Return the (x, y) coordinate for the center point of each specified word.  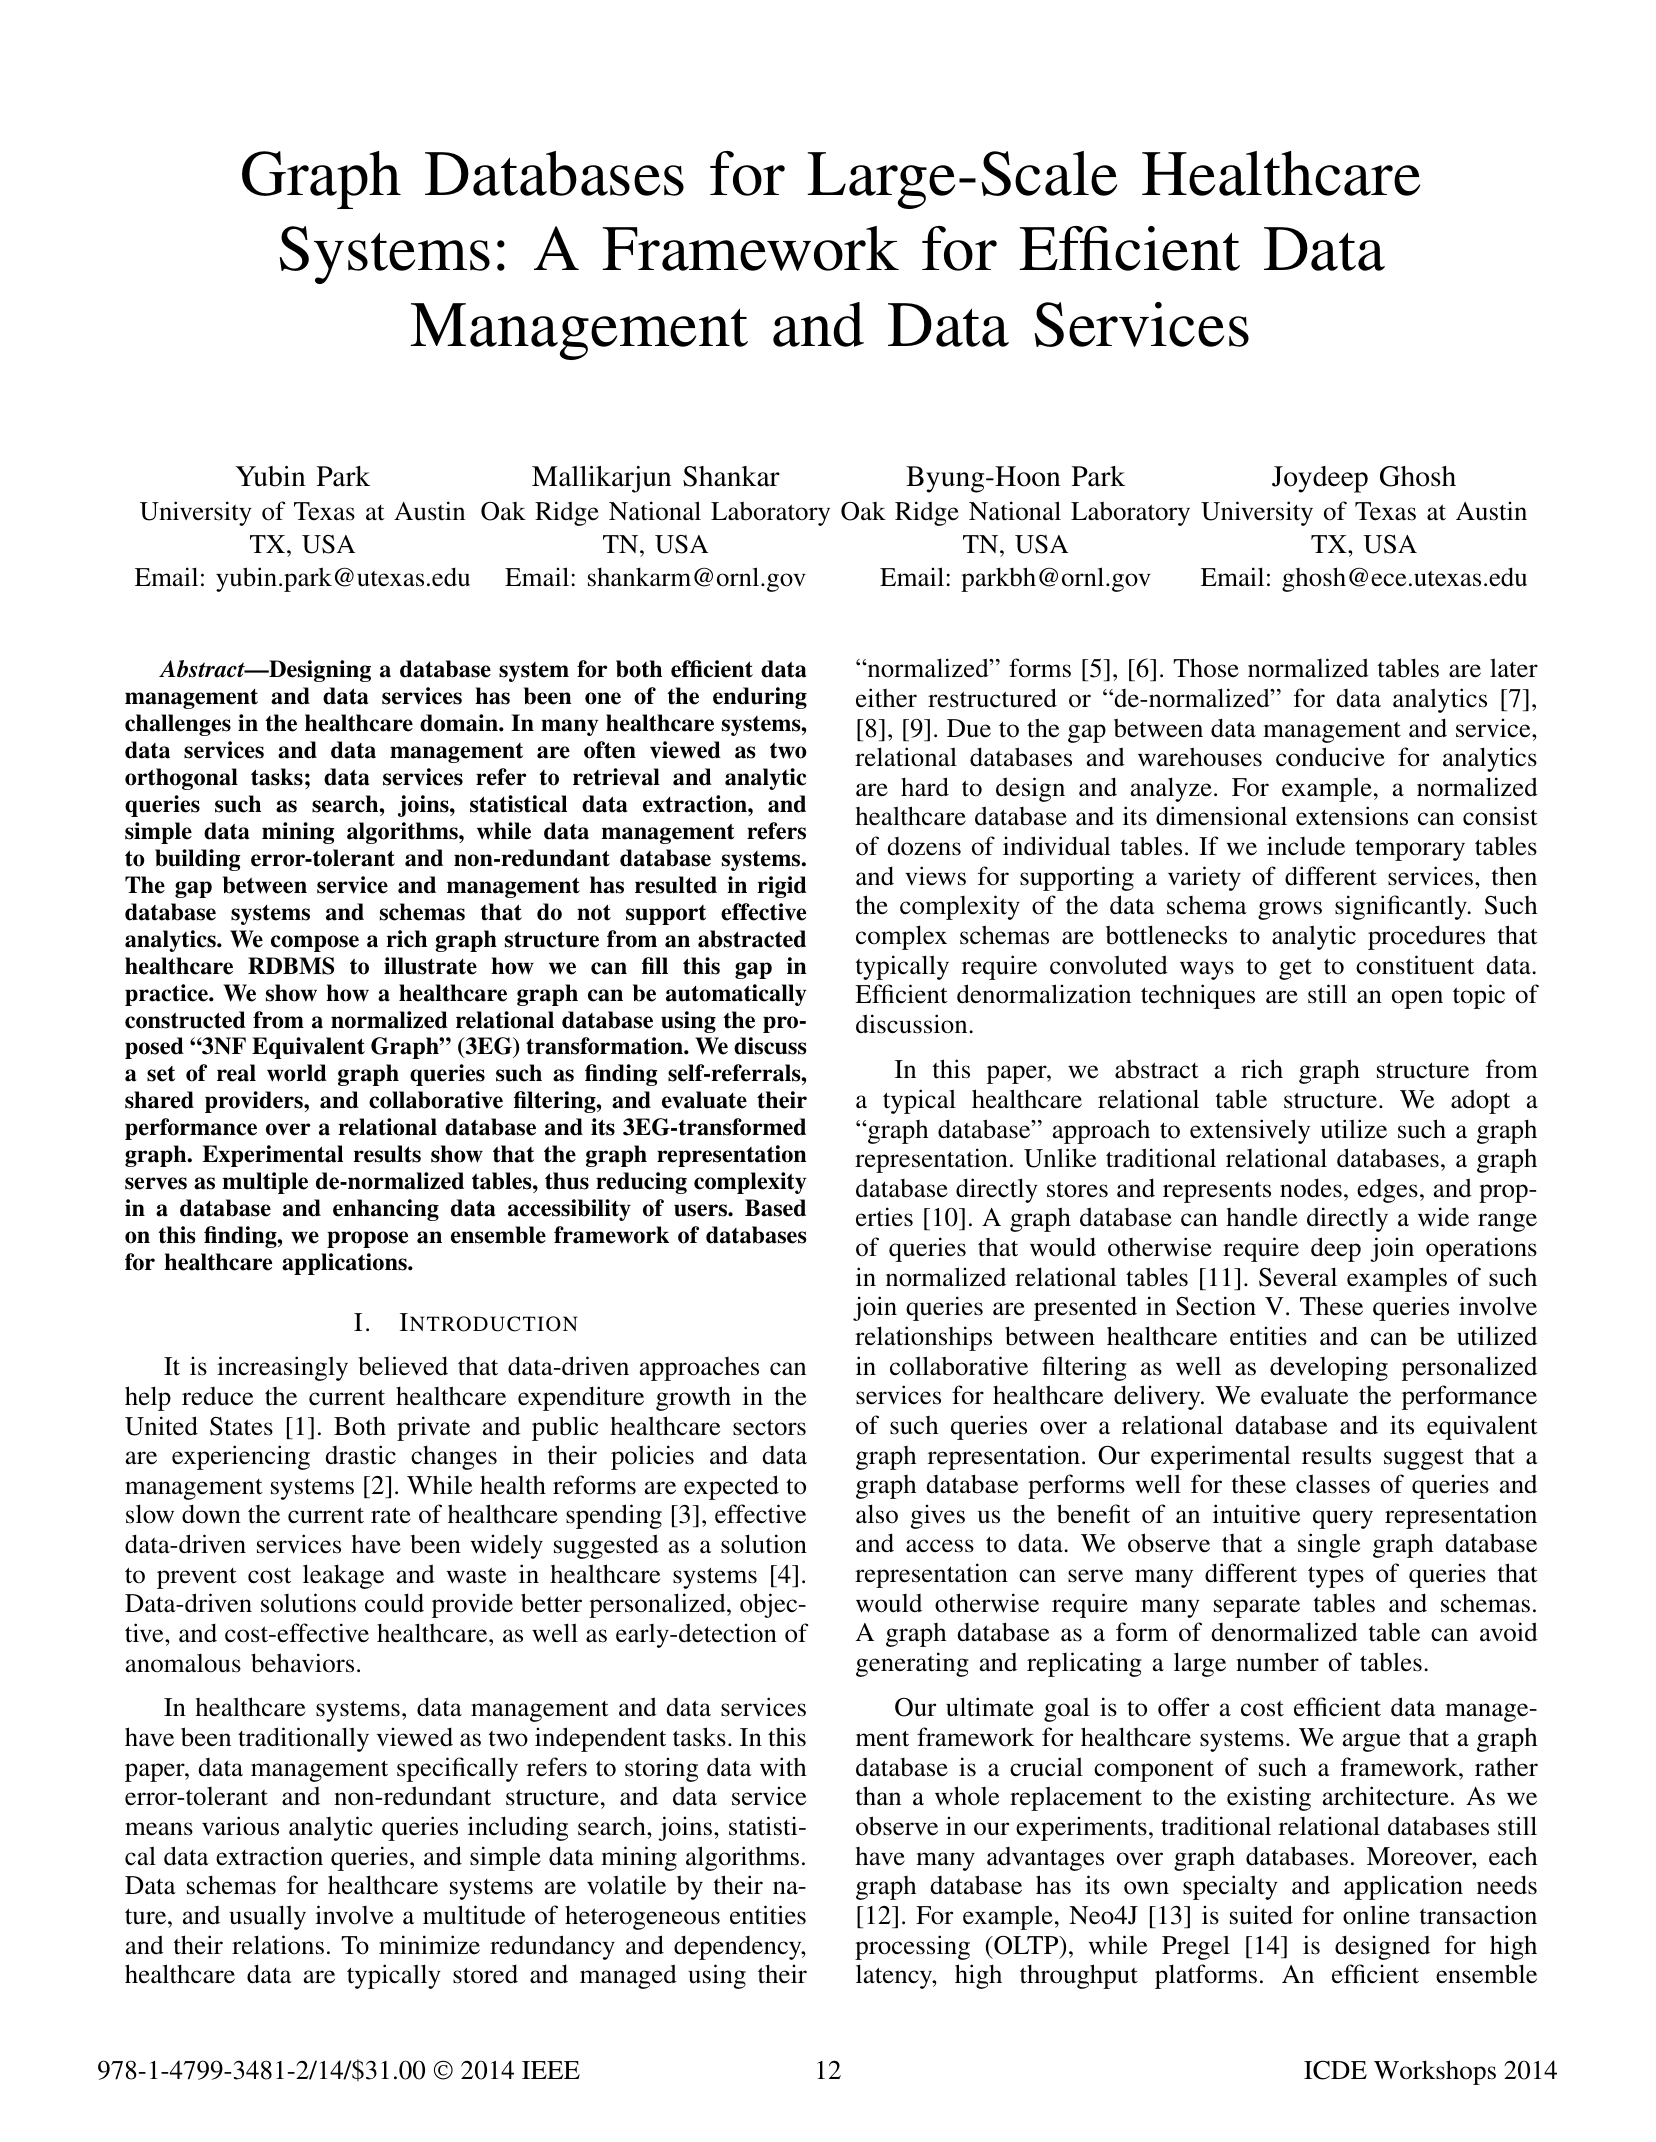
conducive (1330, 757)
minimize (429, 1945)
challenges (178, 725)
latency (895, 1976)
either (886, 698)
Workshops (1435, 2072)
